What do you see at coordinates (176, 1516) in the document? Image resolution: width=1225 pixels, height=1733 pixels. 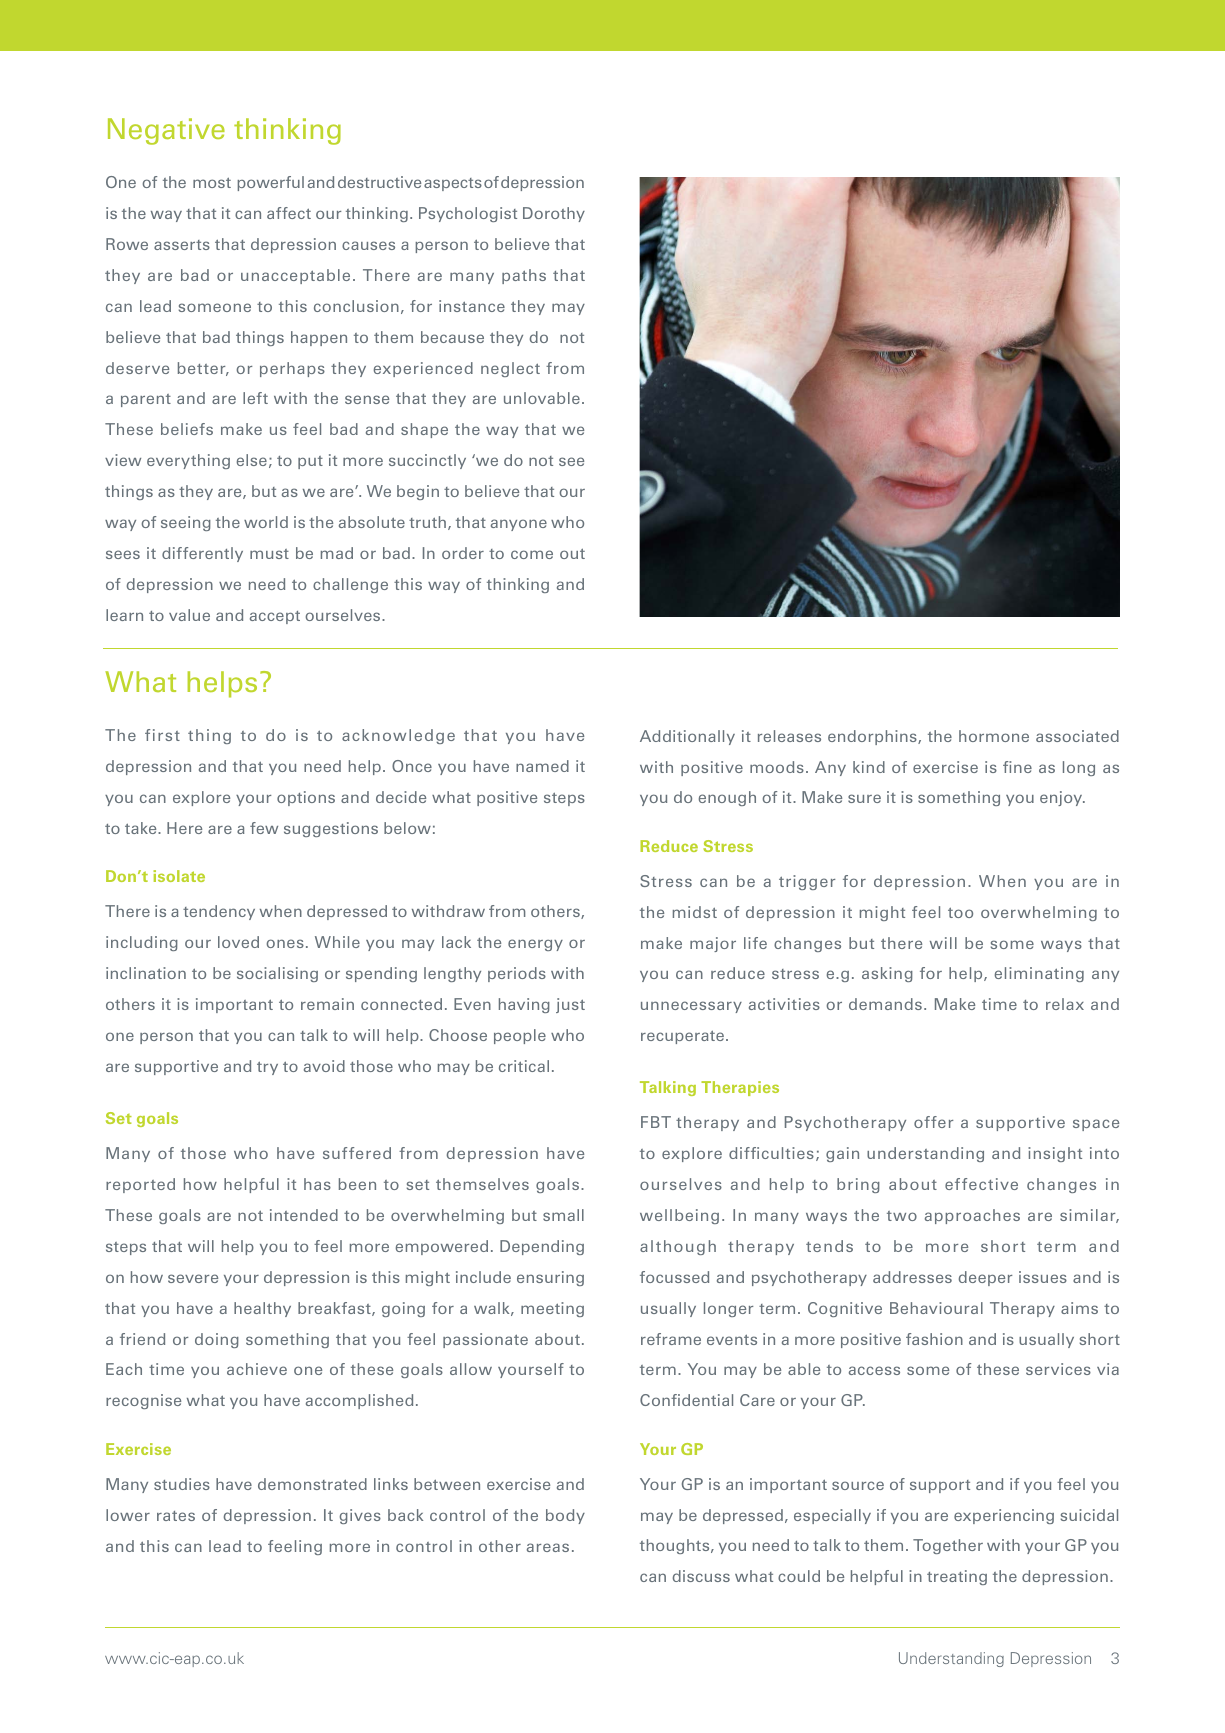 I see `rates` at bounding box center [176, 1516].
